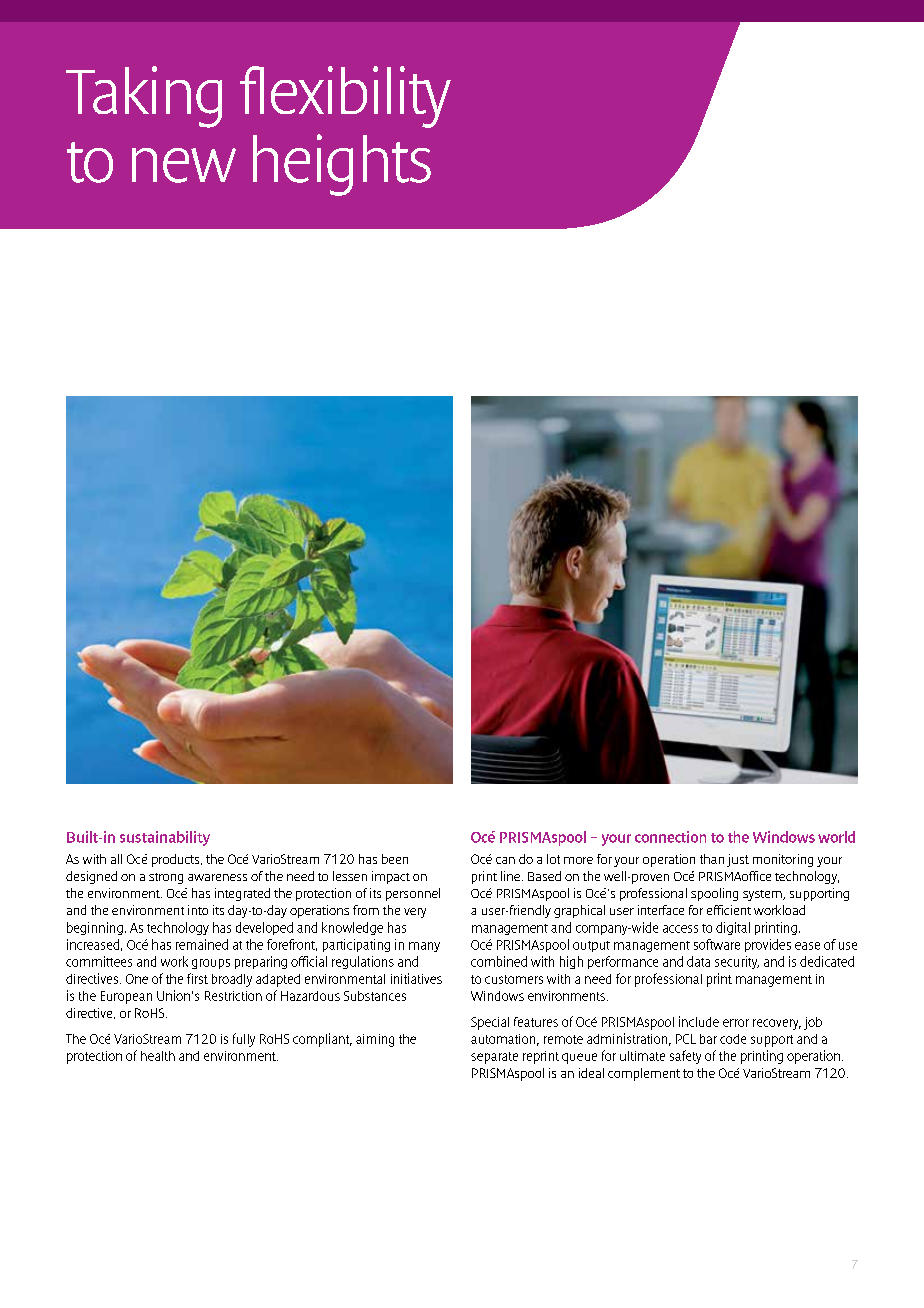 This page has height=1308, width=924. Describe the element at coordinates (395, 859) in the page. I see `been` at that location.
